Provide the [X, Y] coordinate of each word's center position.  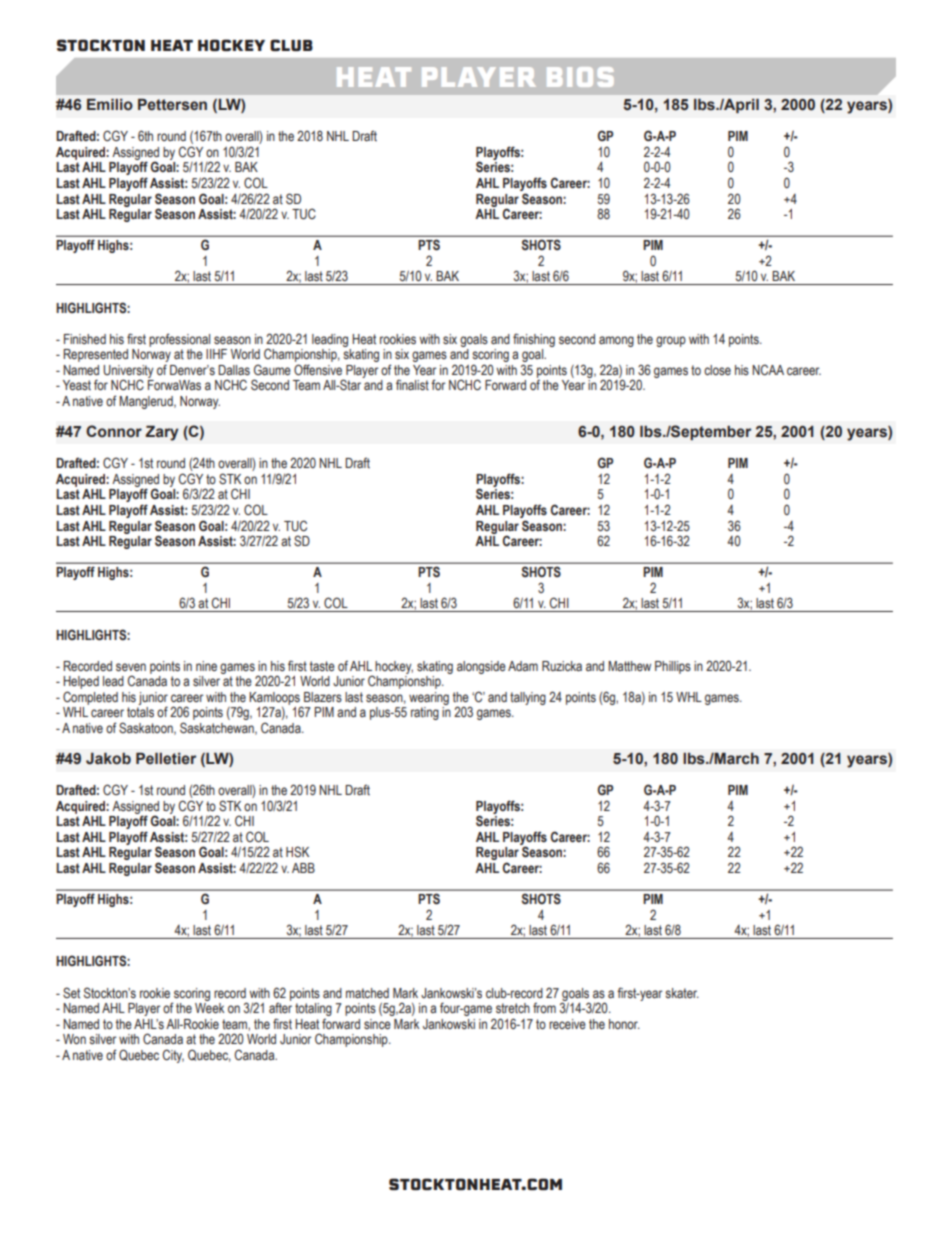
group [671, 341]
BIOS [580, 77]
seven [131, 667]
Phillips [673, 667]
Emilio [110, 105]
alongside [481, 667]
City [173, 1056]
